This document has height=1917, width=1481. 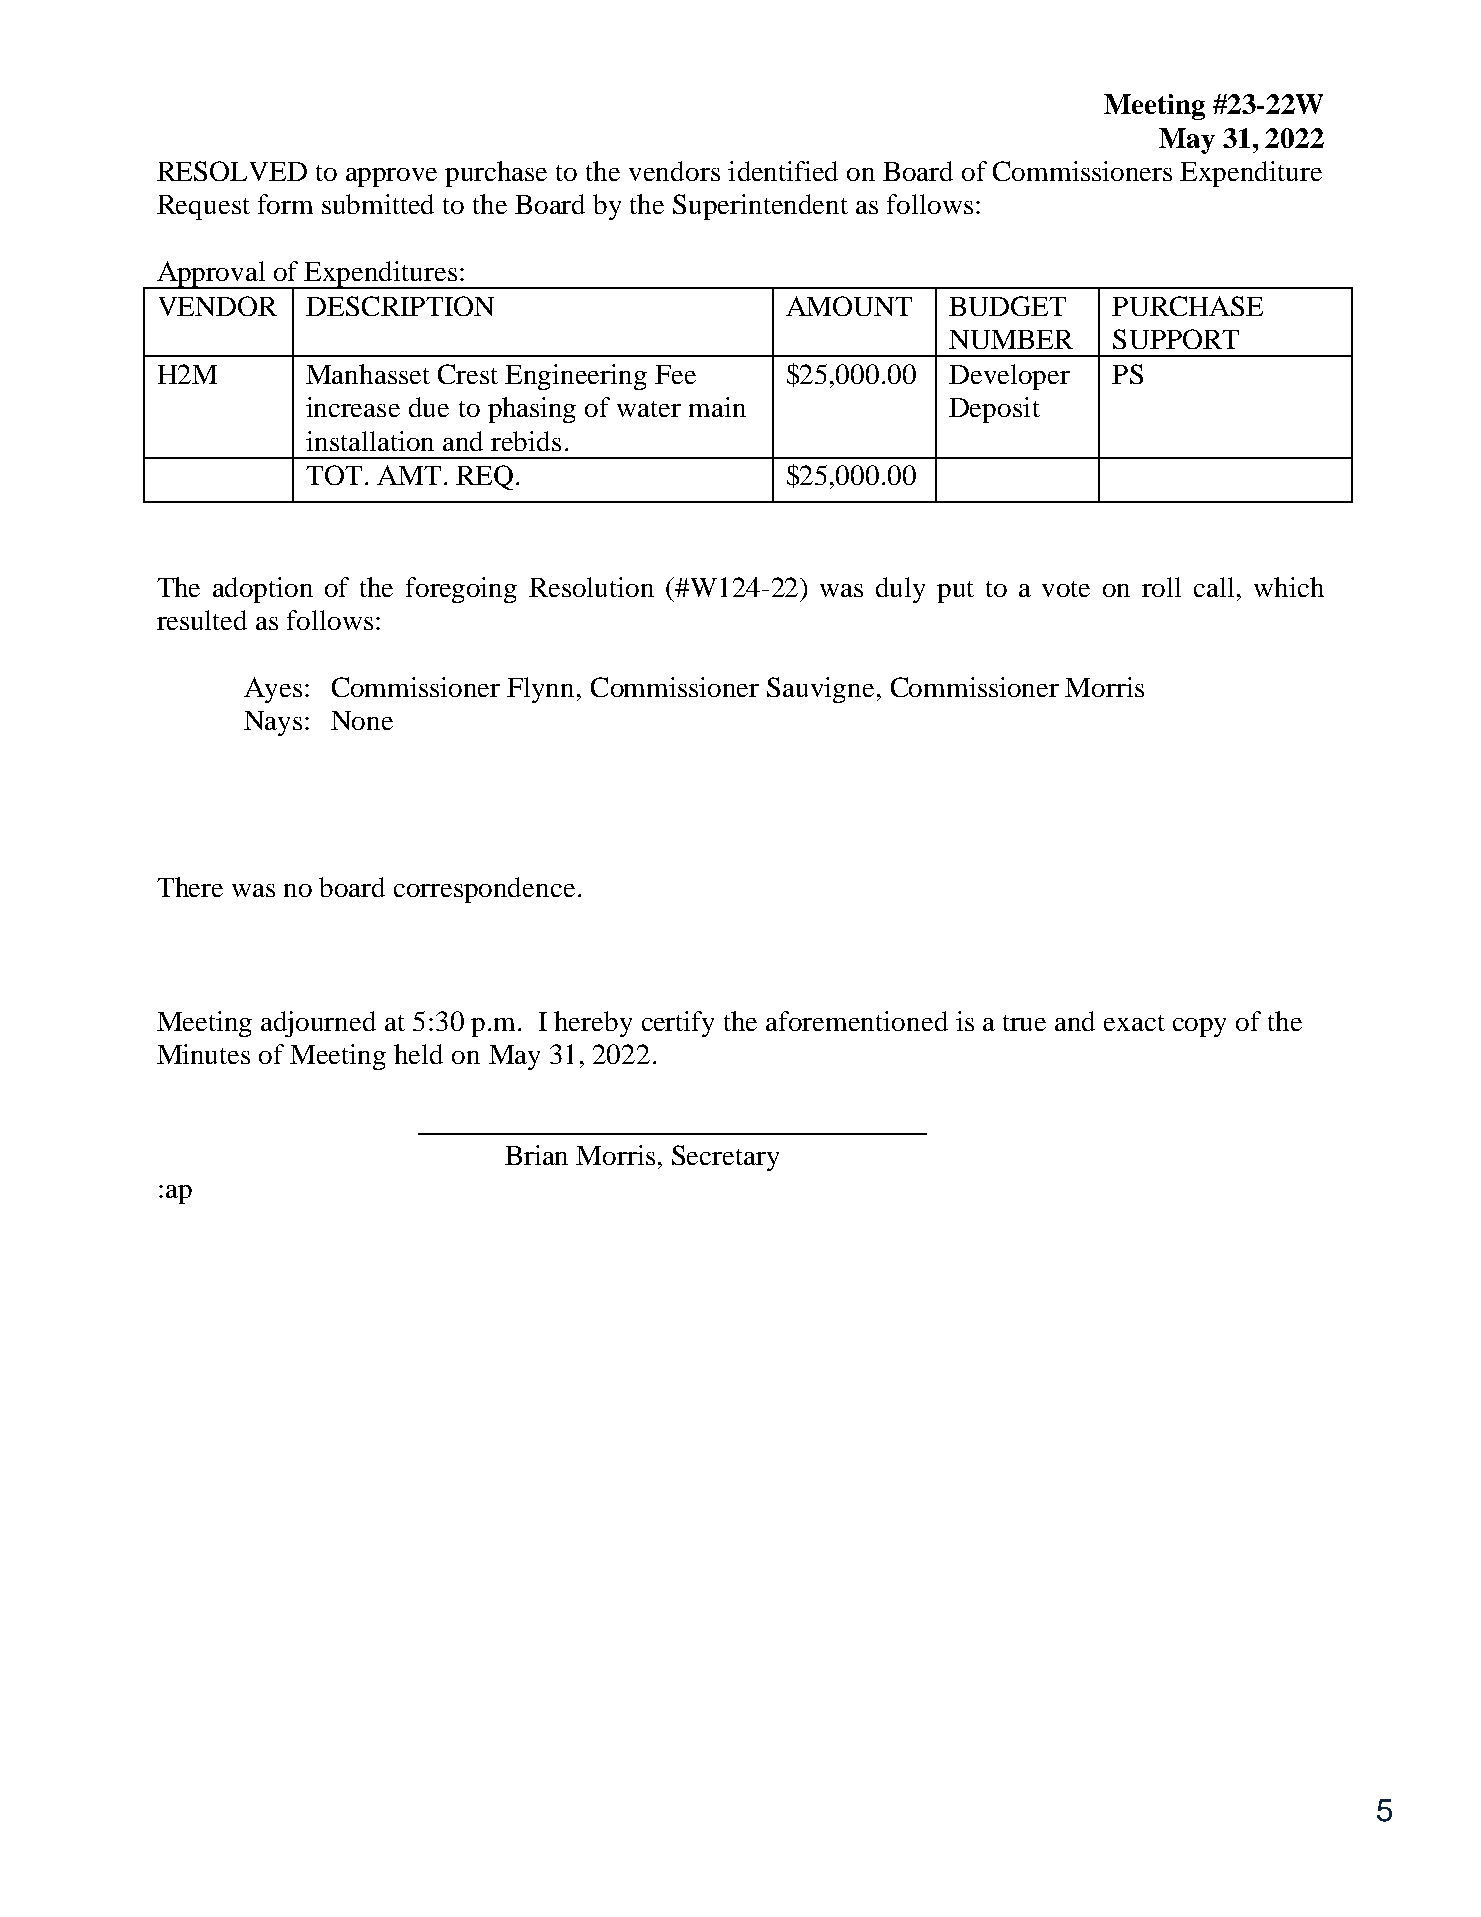 I want to click on Resolution, so click(x=591, y=587).
